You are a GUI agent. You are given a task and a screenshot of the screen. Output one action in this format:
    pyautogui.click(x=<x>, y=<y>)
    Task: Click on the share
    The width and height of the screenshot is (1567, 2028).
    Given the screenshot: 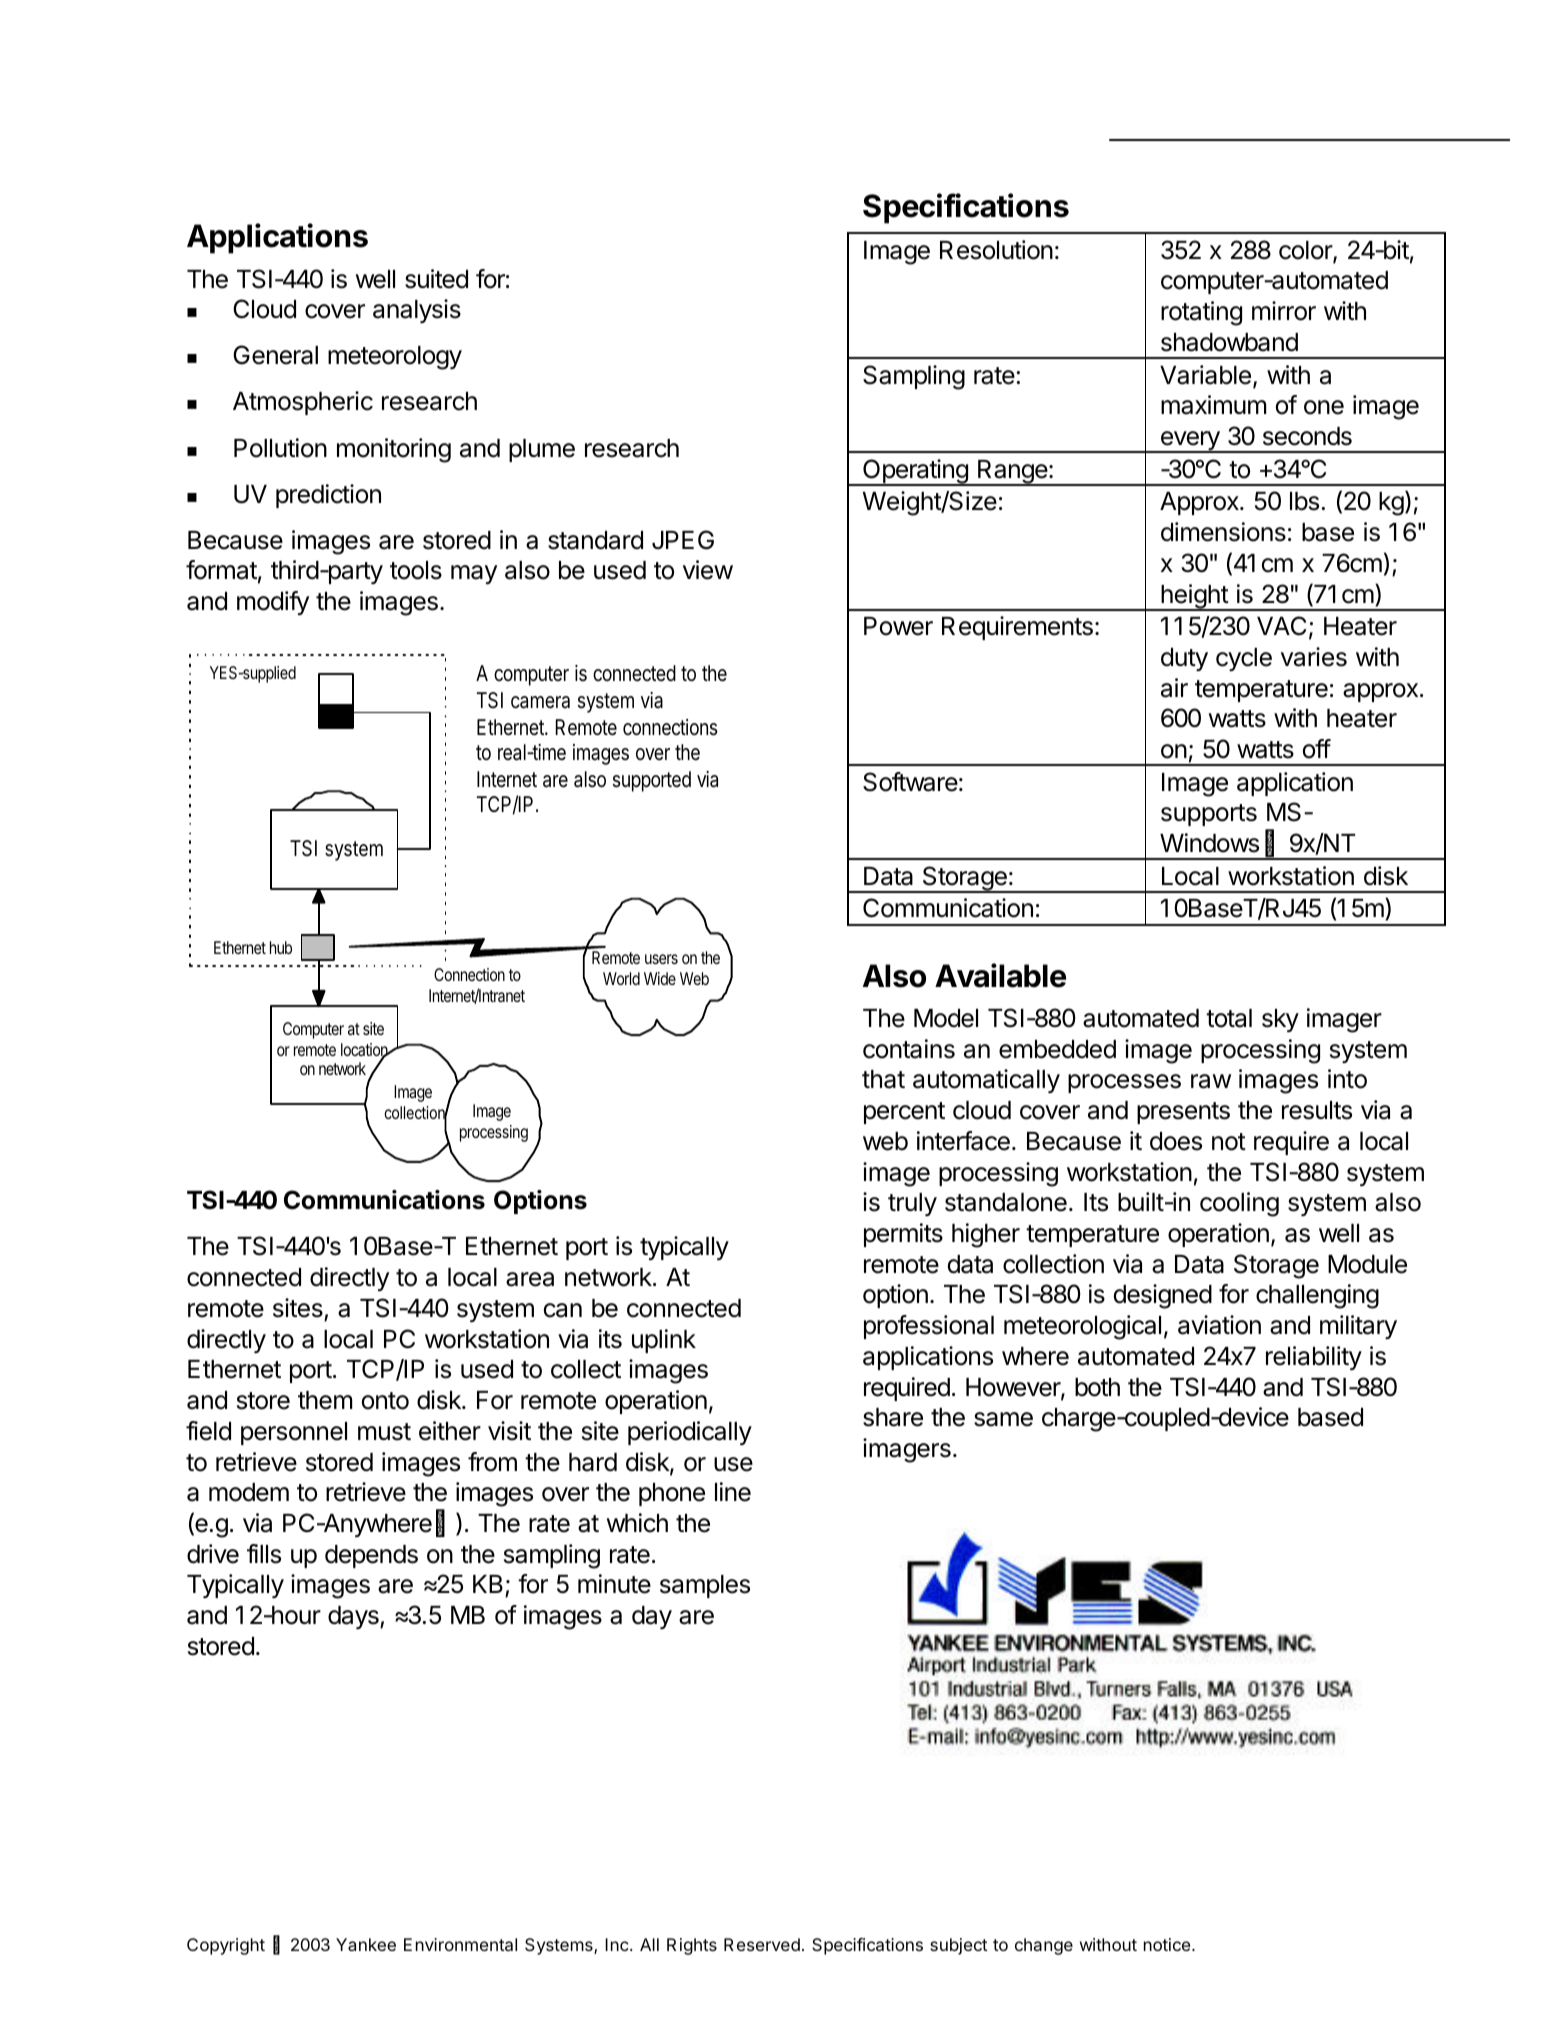 What is the action you would take?
    pyautogui.click(x=893, y=1417)
